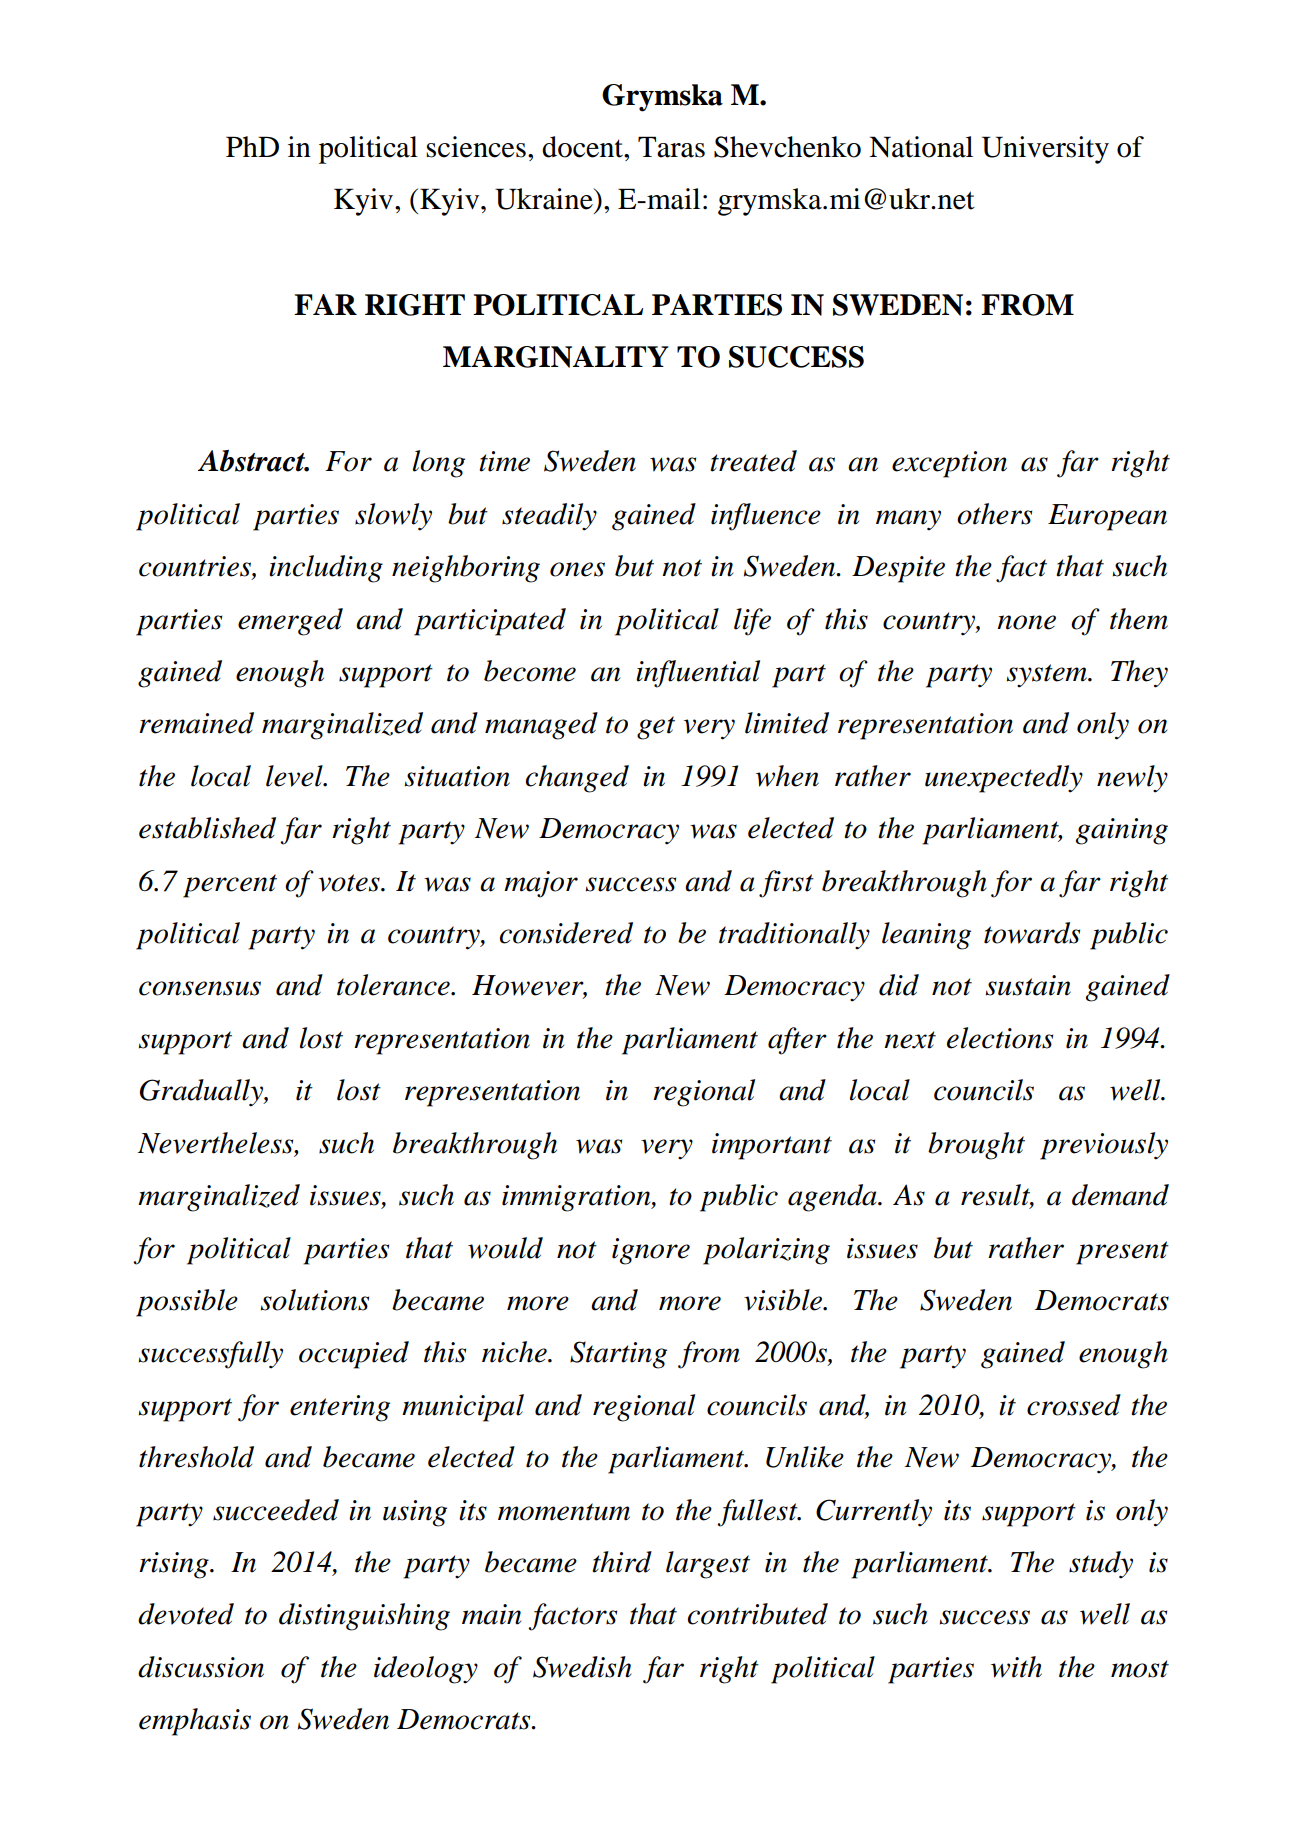  Describe the element at coordinates (582, 1667) in the document. I see `Swedish` at that location.
